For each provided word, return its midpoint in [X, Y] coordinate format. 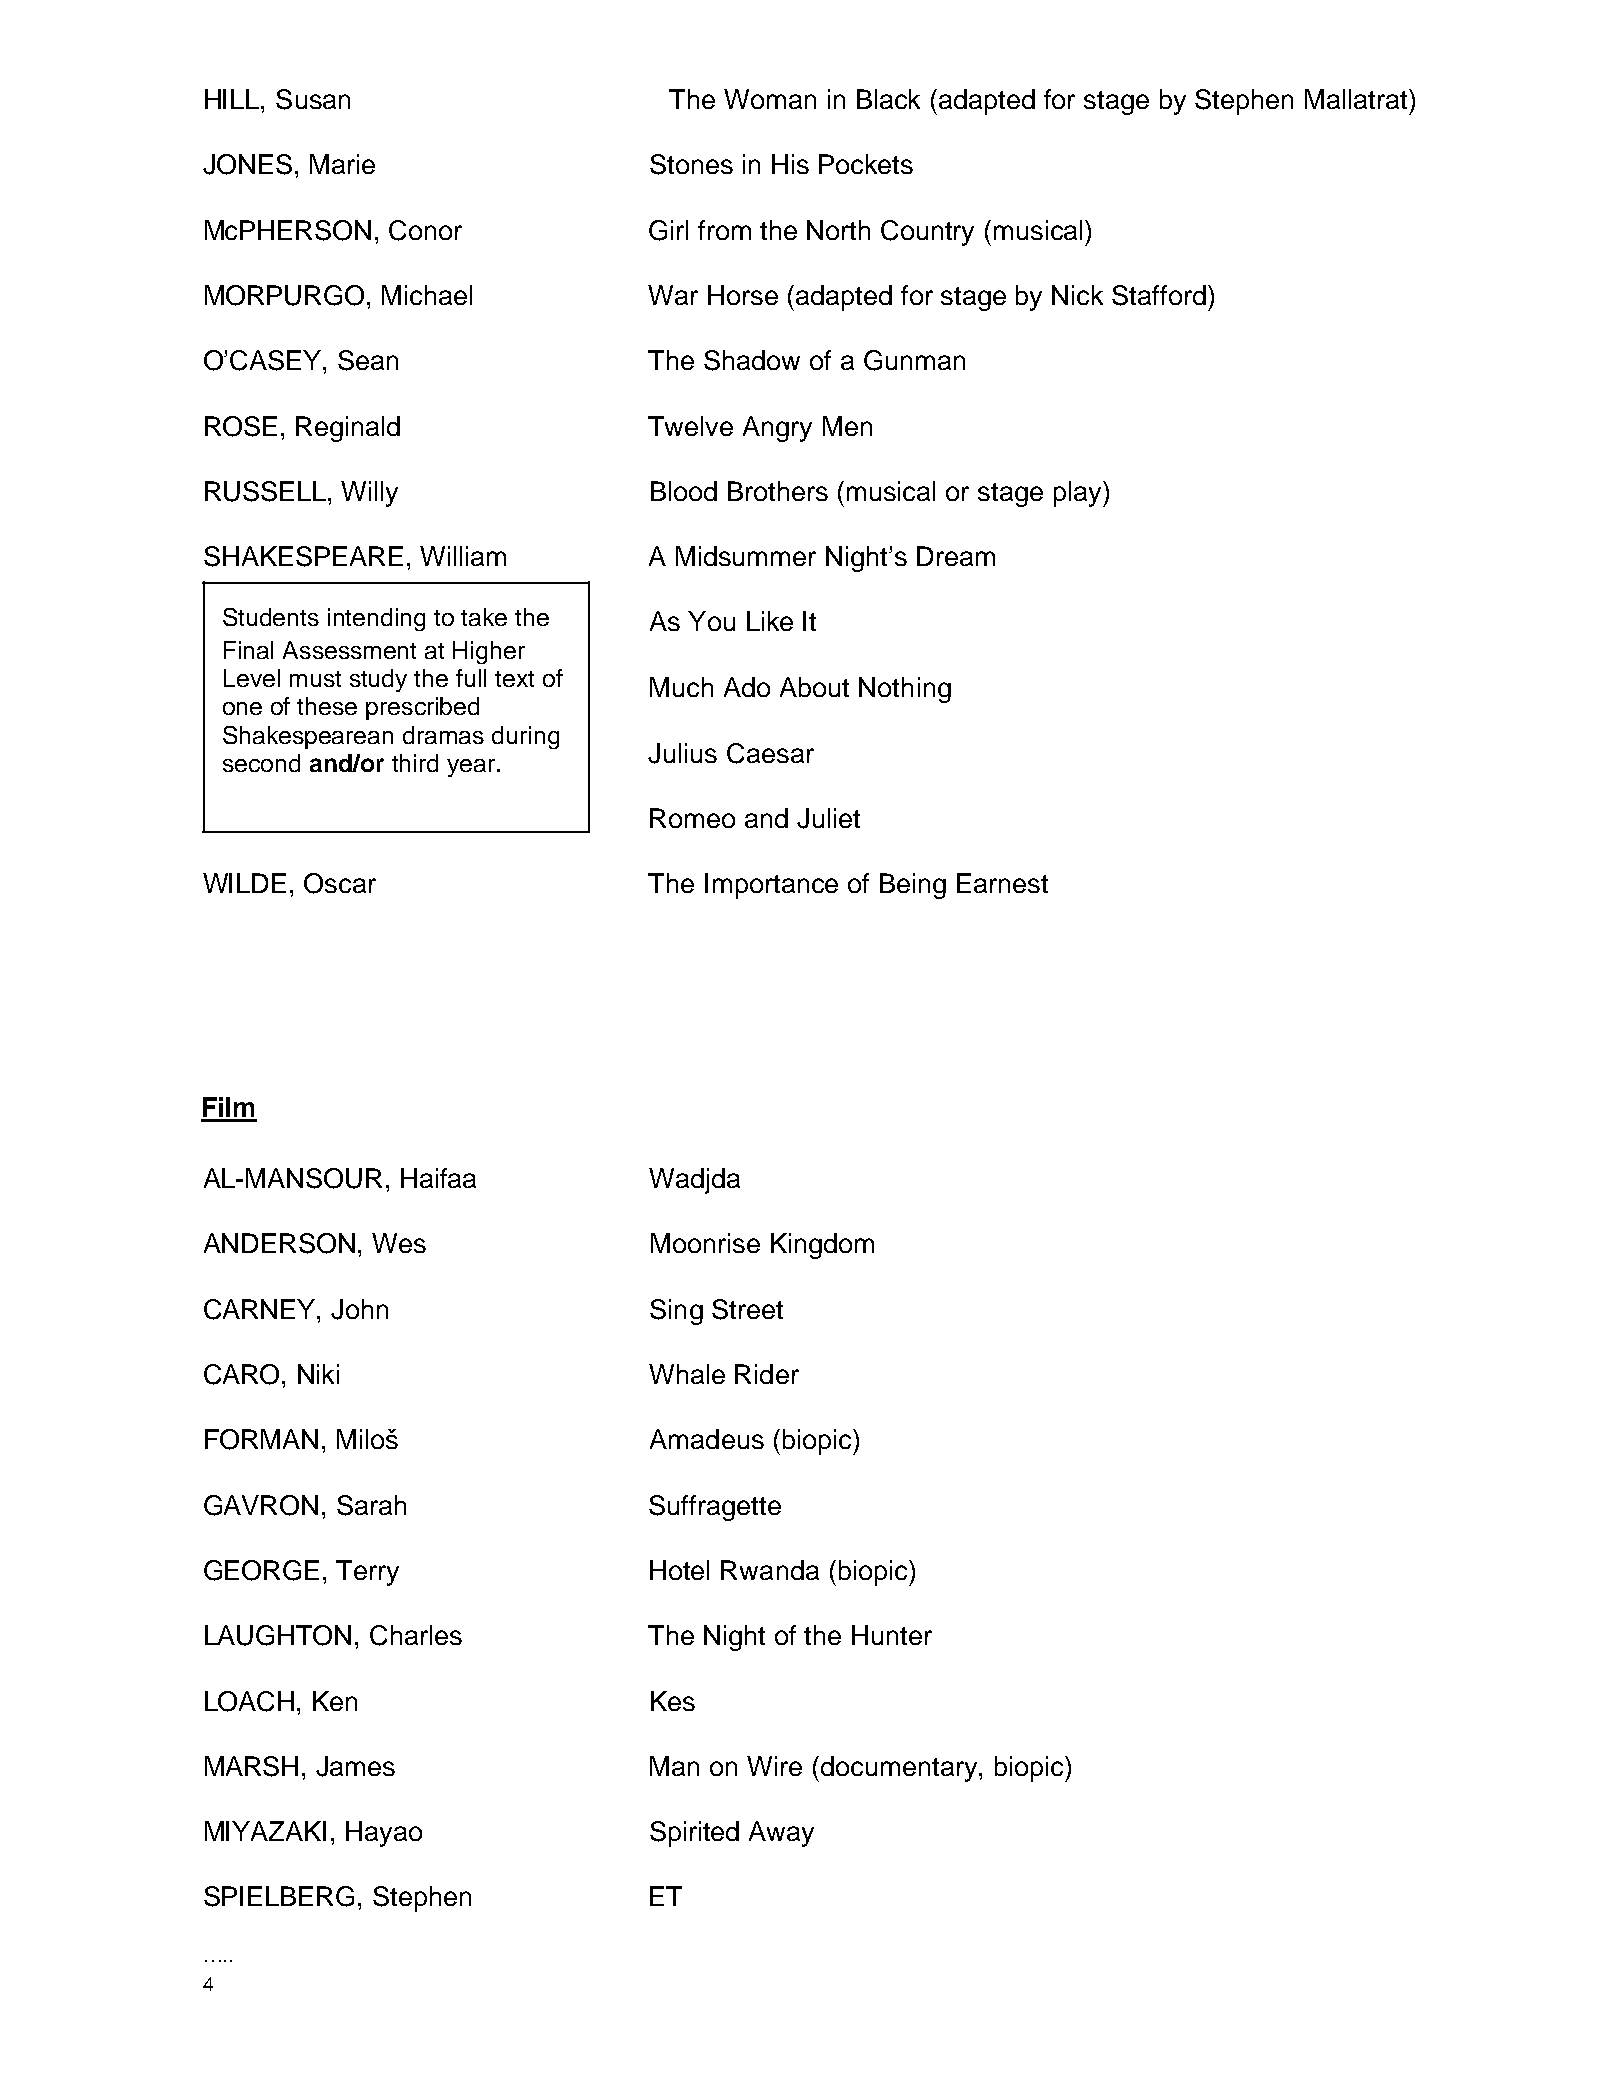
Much [681, 687]
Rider [767, 1374]
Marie [342, 164]
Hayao [384, 1834]
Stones [691, 164]
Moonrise [705, 1243]
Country [927, 233]
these [327, 706]
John [359, 1309]
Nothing [905, 690]
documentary [900, 1769]
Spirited [694, 1834]
